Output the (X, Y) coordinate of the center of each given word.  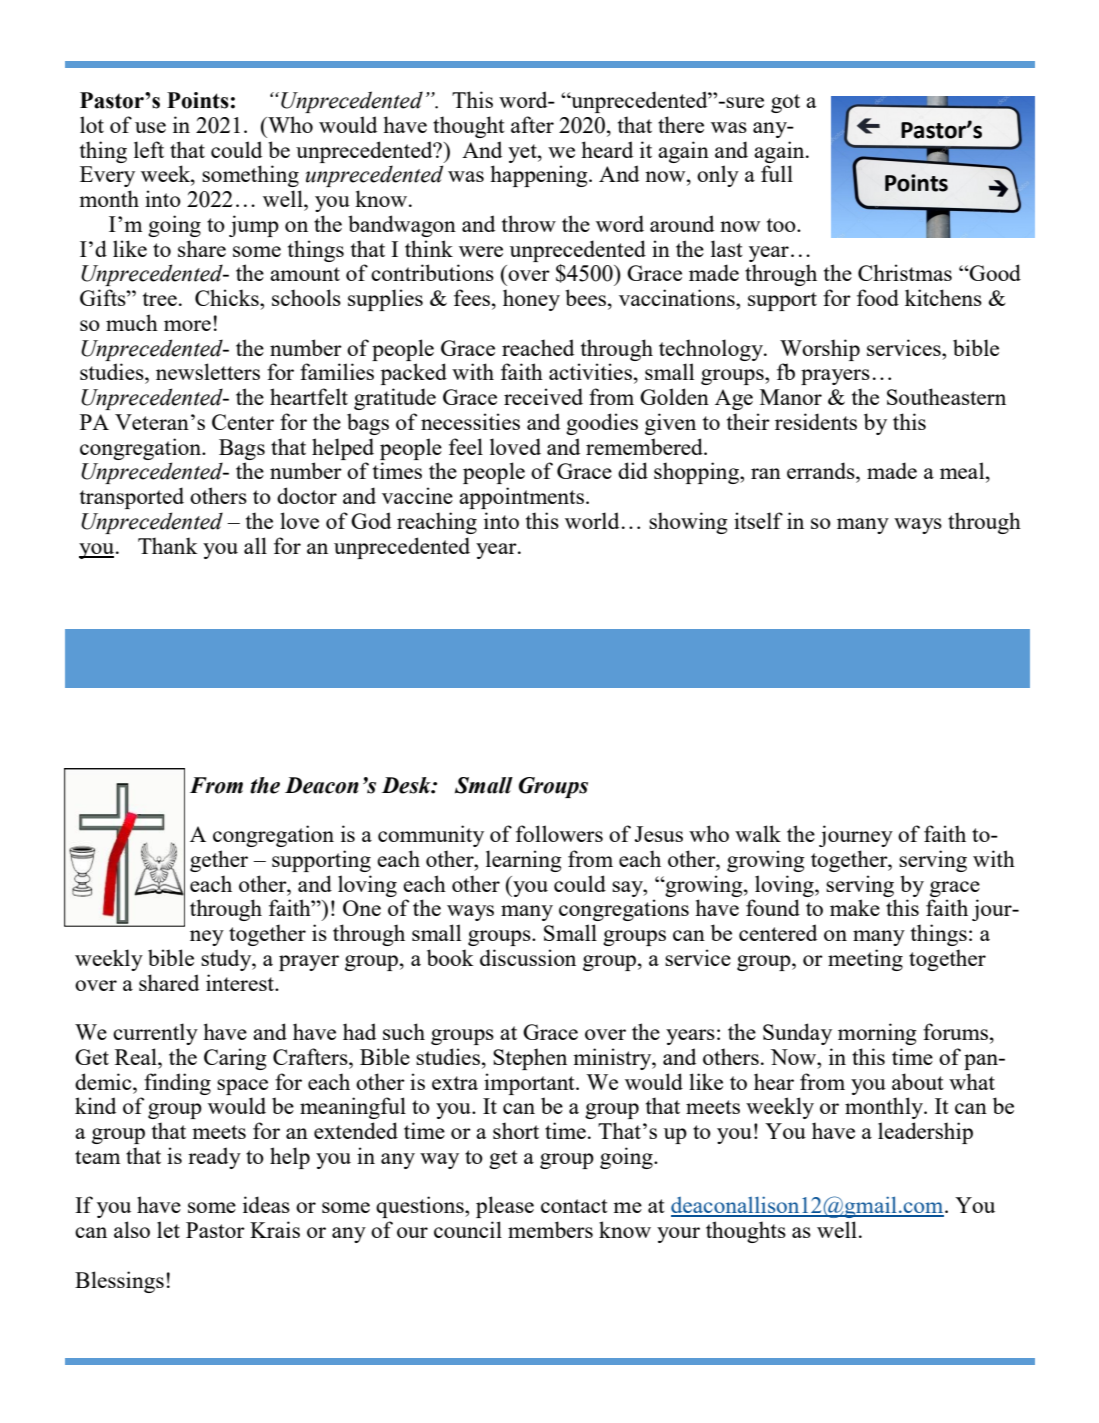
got (785, 103)
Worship (820, 350)
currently (155, 1034)
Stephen (530, 1059)
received (543, 396)
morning (877, 1034)
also (132, 1229)
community (431, 836)
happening (540, 176)
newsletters (208, 371)
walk (758, 833)
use (150, 127)
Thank (168, 545)
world (592, 520)
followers (559, 833)
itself (758, 520)
